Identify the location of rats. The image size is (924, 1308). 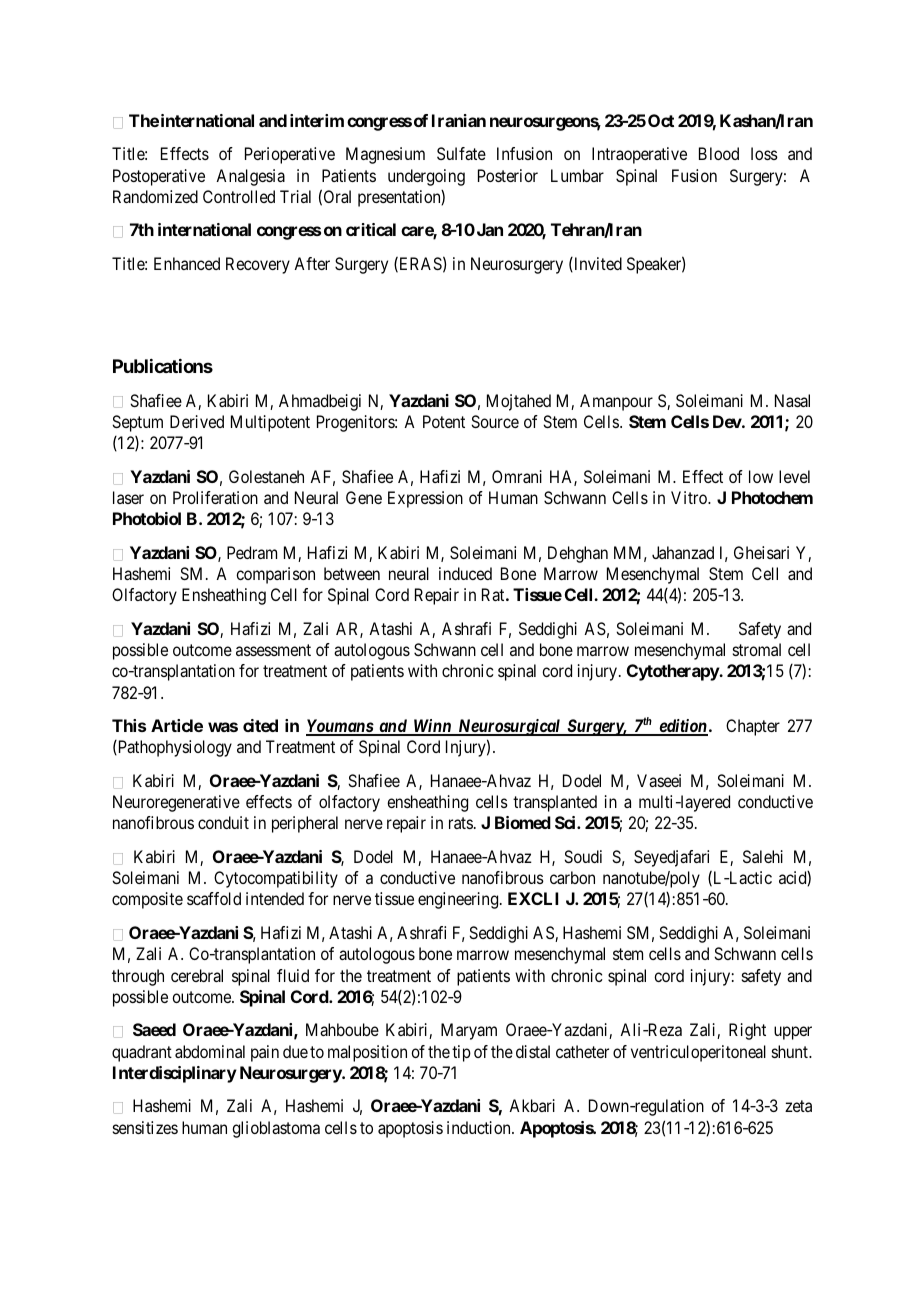
(461, 823).
